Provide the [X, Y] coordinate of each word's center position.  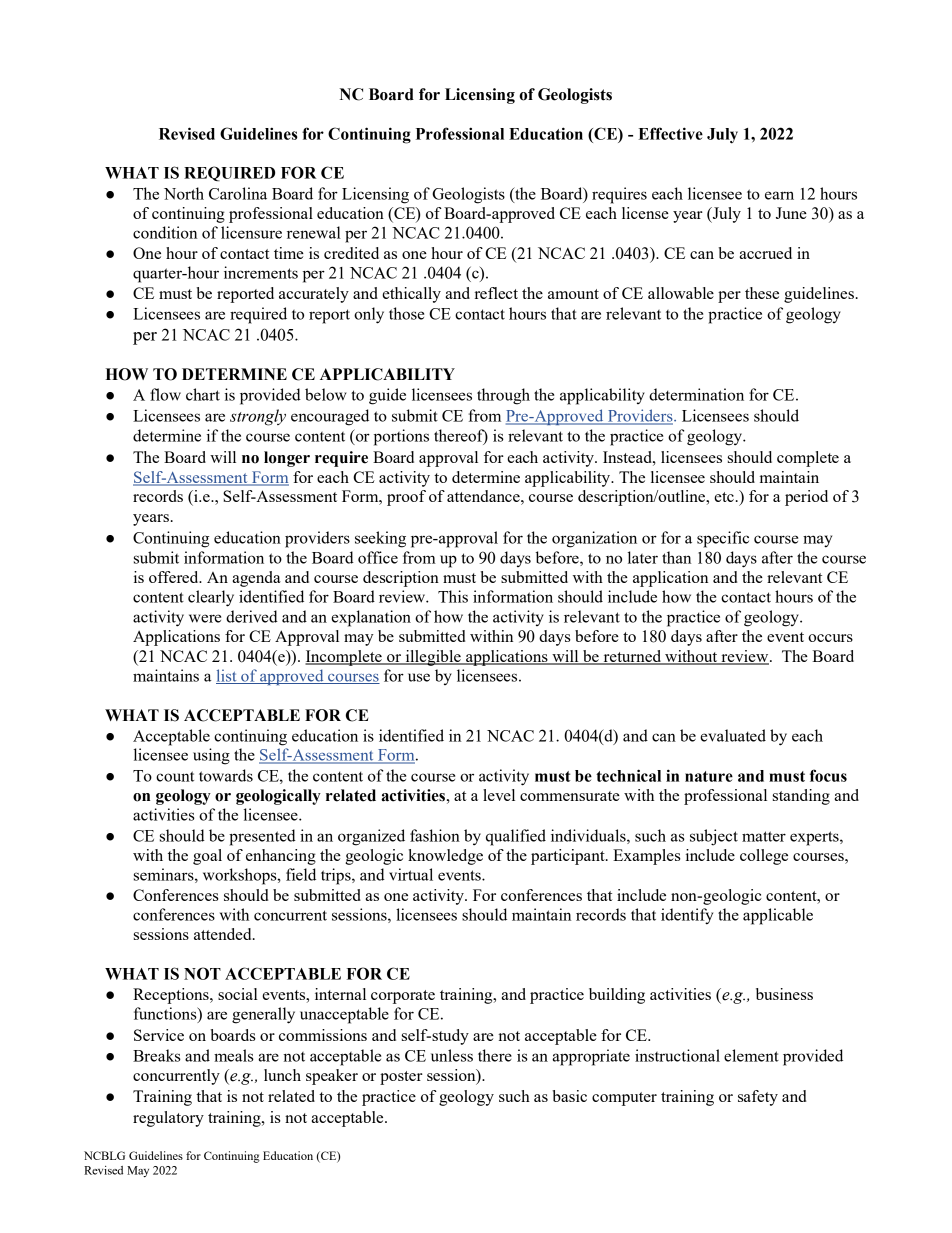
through [503, 396]
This [453, 596]
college [764, 857]
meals [234, 1055]
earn [779, 195]
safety [758, 1098]
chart [203, 394]
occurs [830, 638]
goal [207, 857]
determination [696, 394]
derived [252, 616]
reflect [496, 293]
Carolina [238, 193]
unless [452, 1055]
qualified [516, 837]
